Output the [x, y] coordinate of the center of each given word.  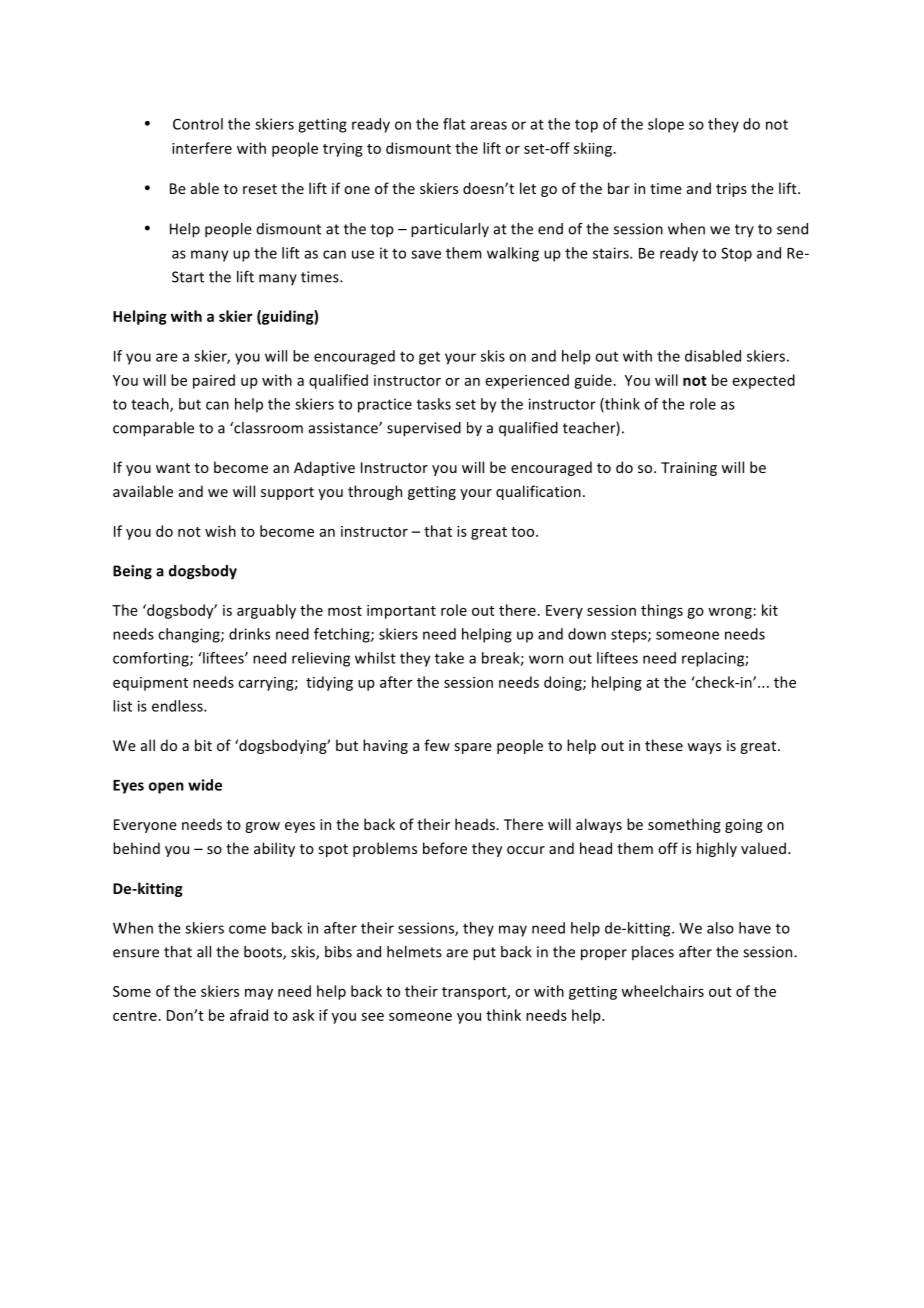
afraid [249, 1015]
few [437, 745]
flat [454, 124]
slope [666, 125]
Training [689, 469]
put [484, 954]
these [664, 745]
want [173, 468]
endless [178, 706]
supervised [424, 429]
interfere [202, 148]
